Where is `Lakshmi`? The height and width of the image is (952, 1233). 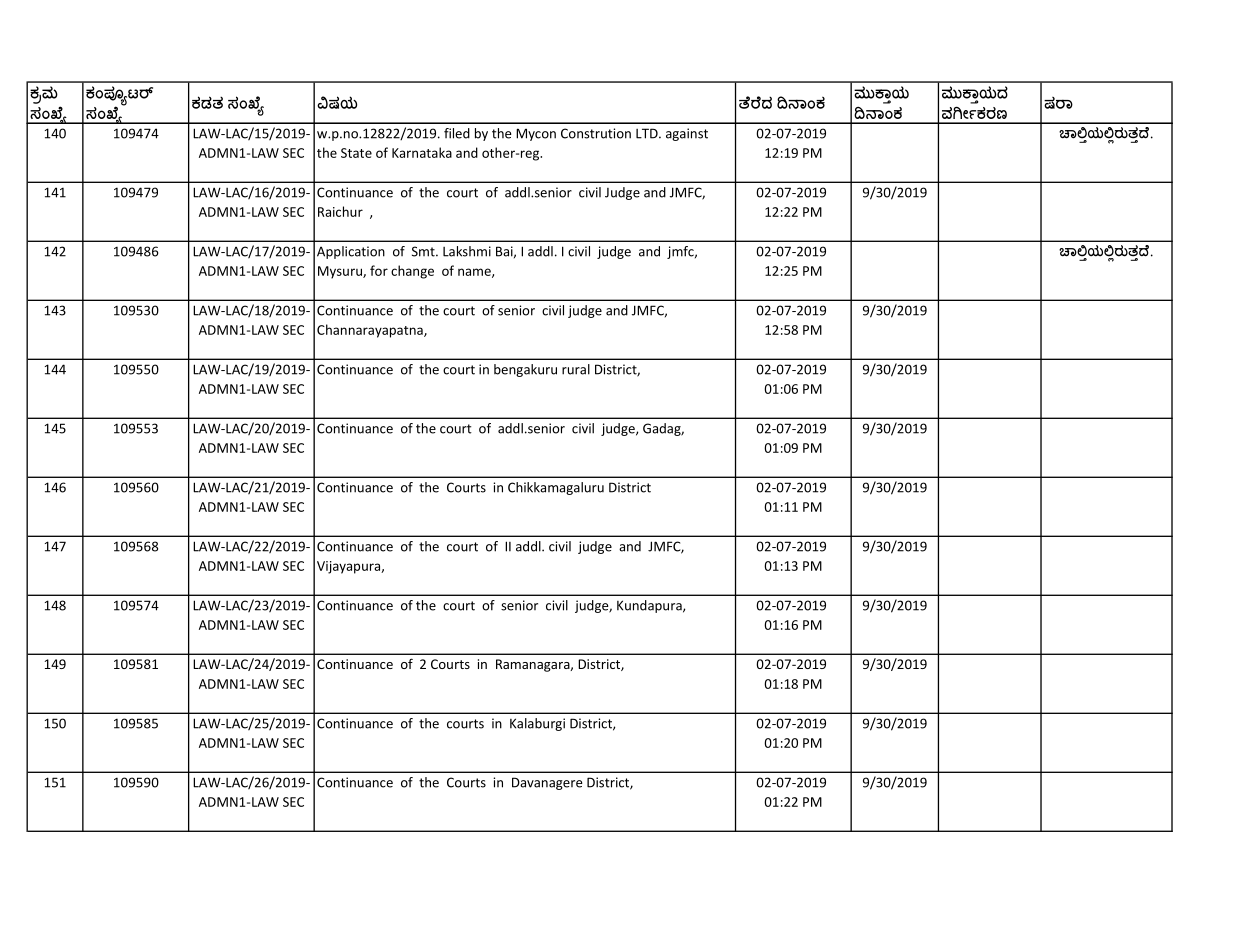 Lakshmi is located at coordinates (467, 251).
